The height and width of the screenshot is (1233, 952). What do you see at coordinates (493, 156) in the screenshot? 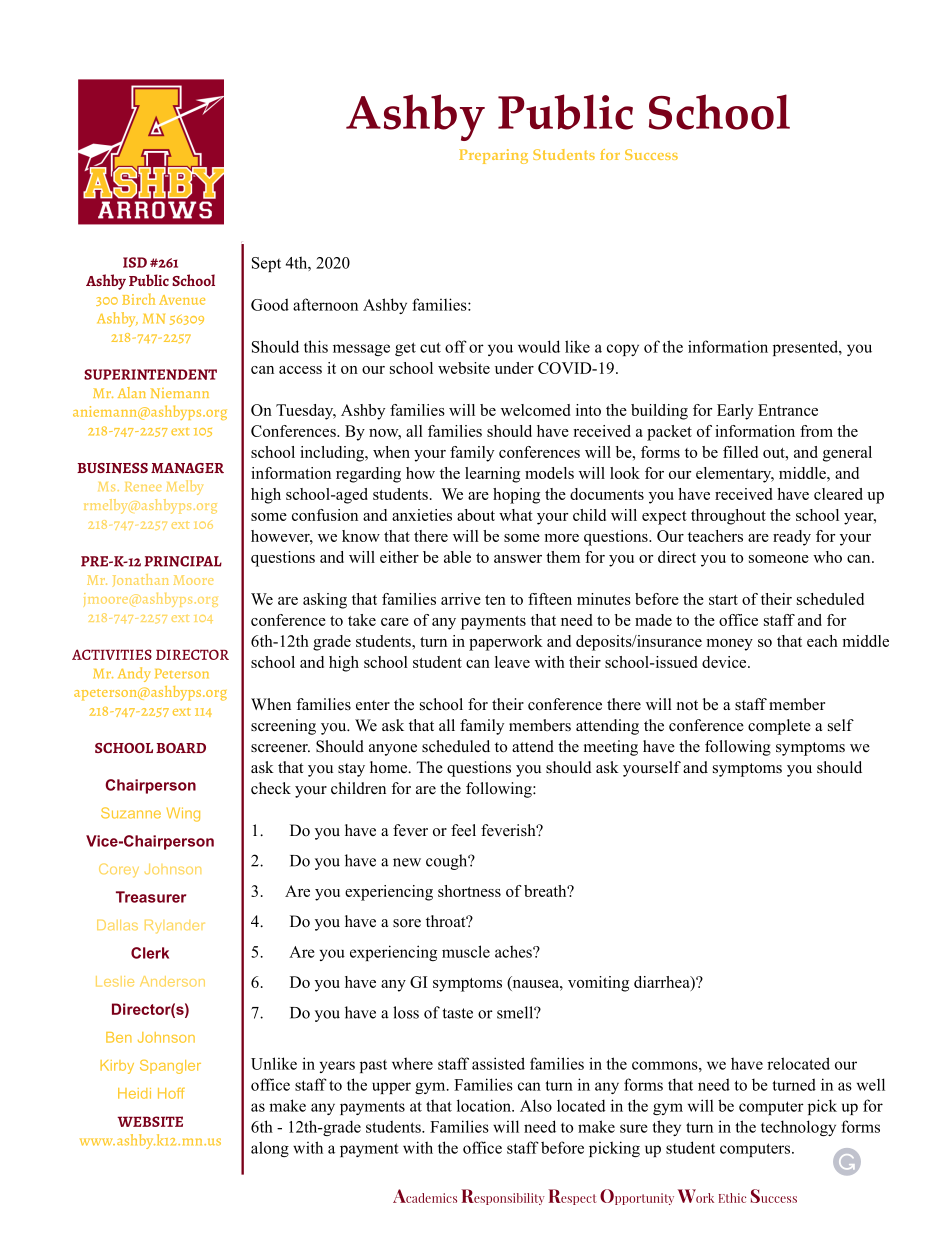
I see `Preparing` at bounding box center [493, 156].
